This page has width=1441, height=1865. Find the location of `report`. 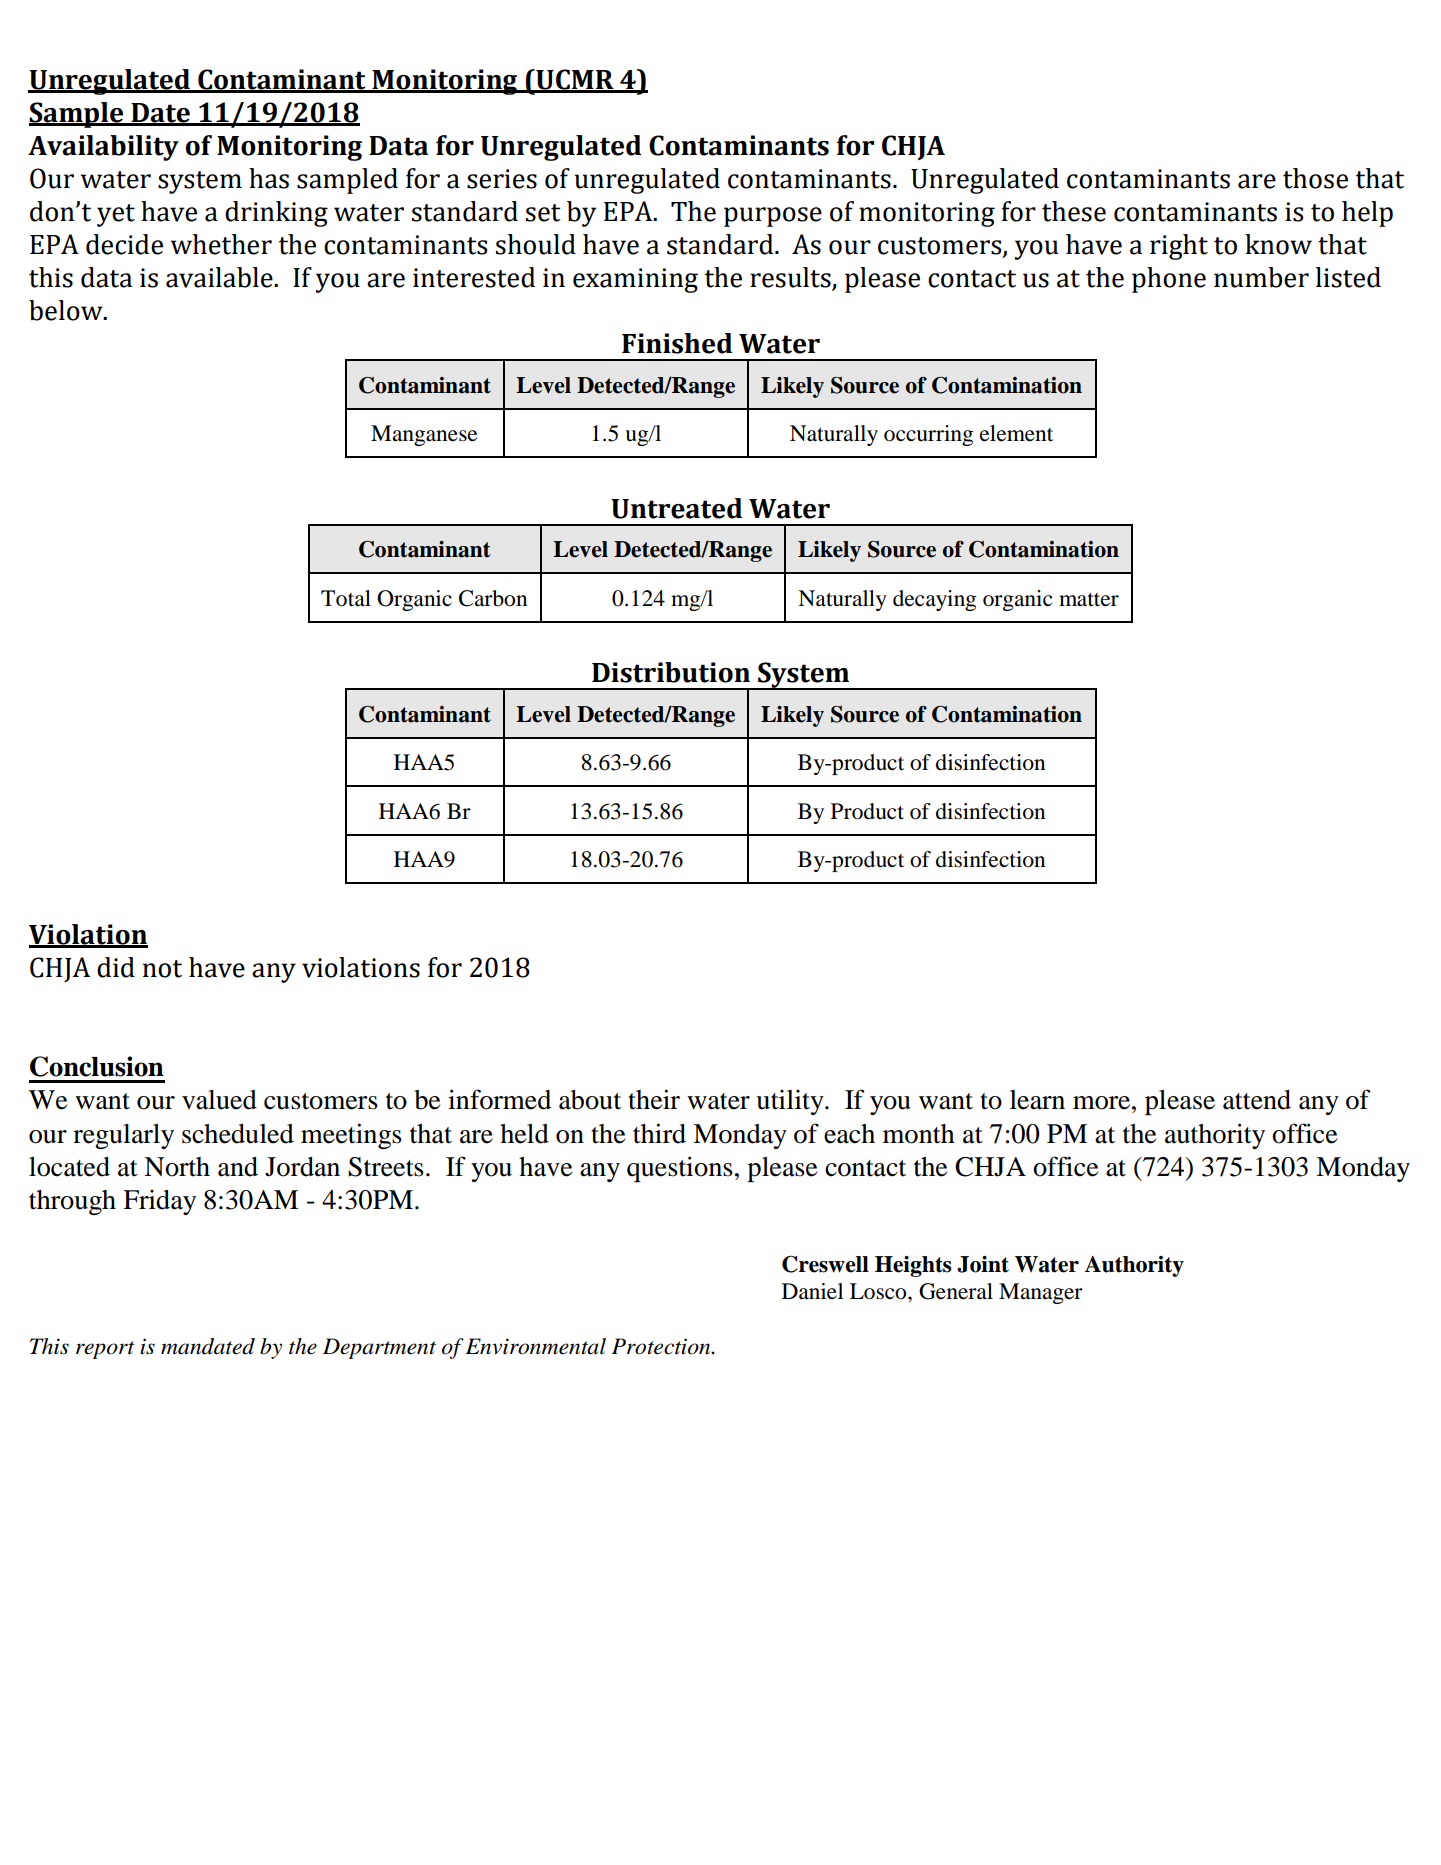

report is located at coordinates (105, 1350).
